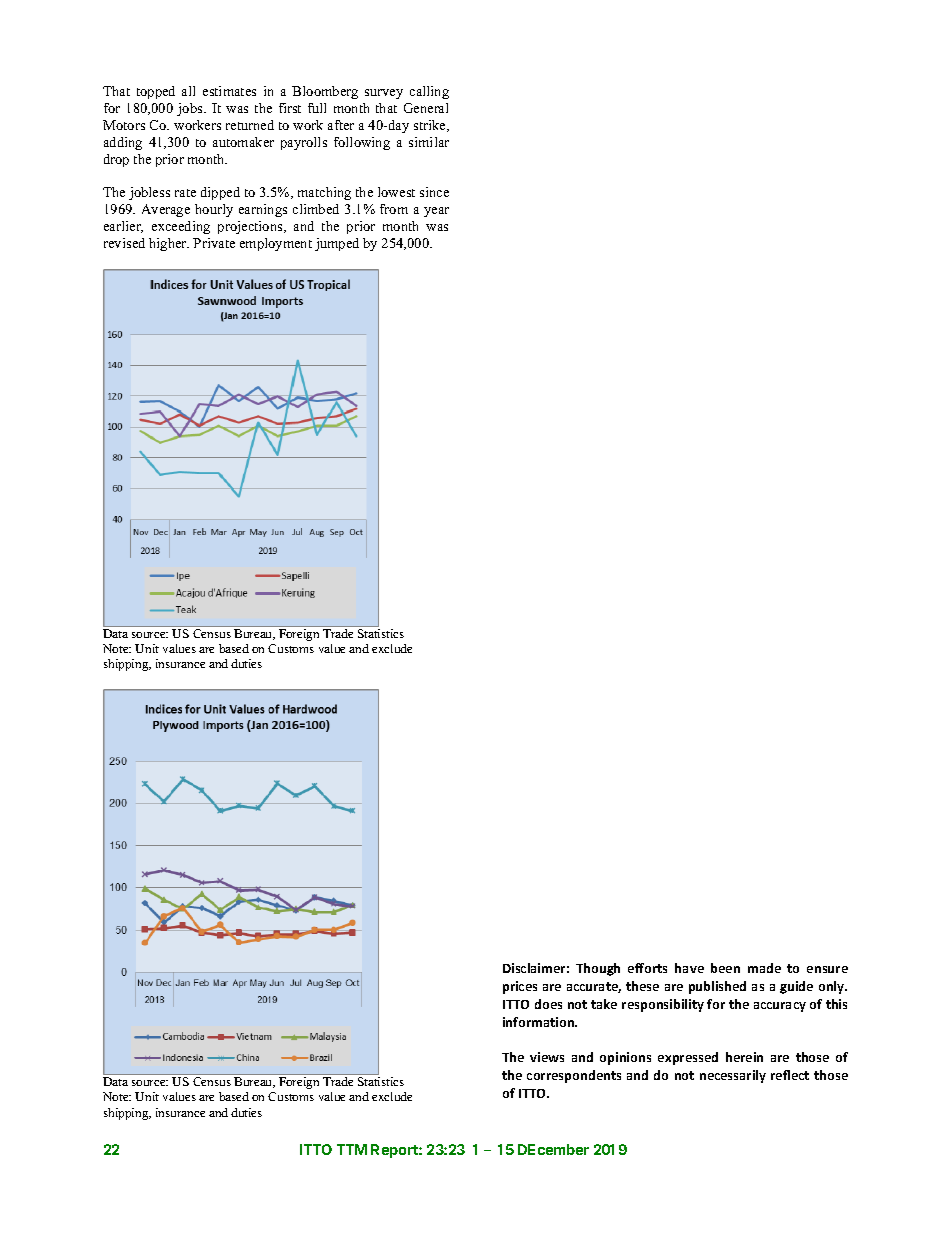 The image size is (952, 1233). I want to click on does, so click(548, 1004).
